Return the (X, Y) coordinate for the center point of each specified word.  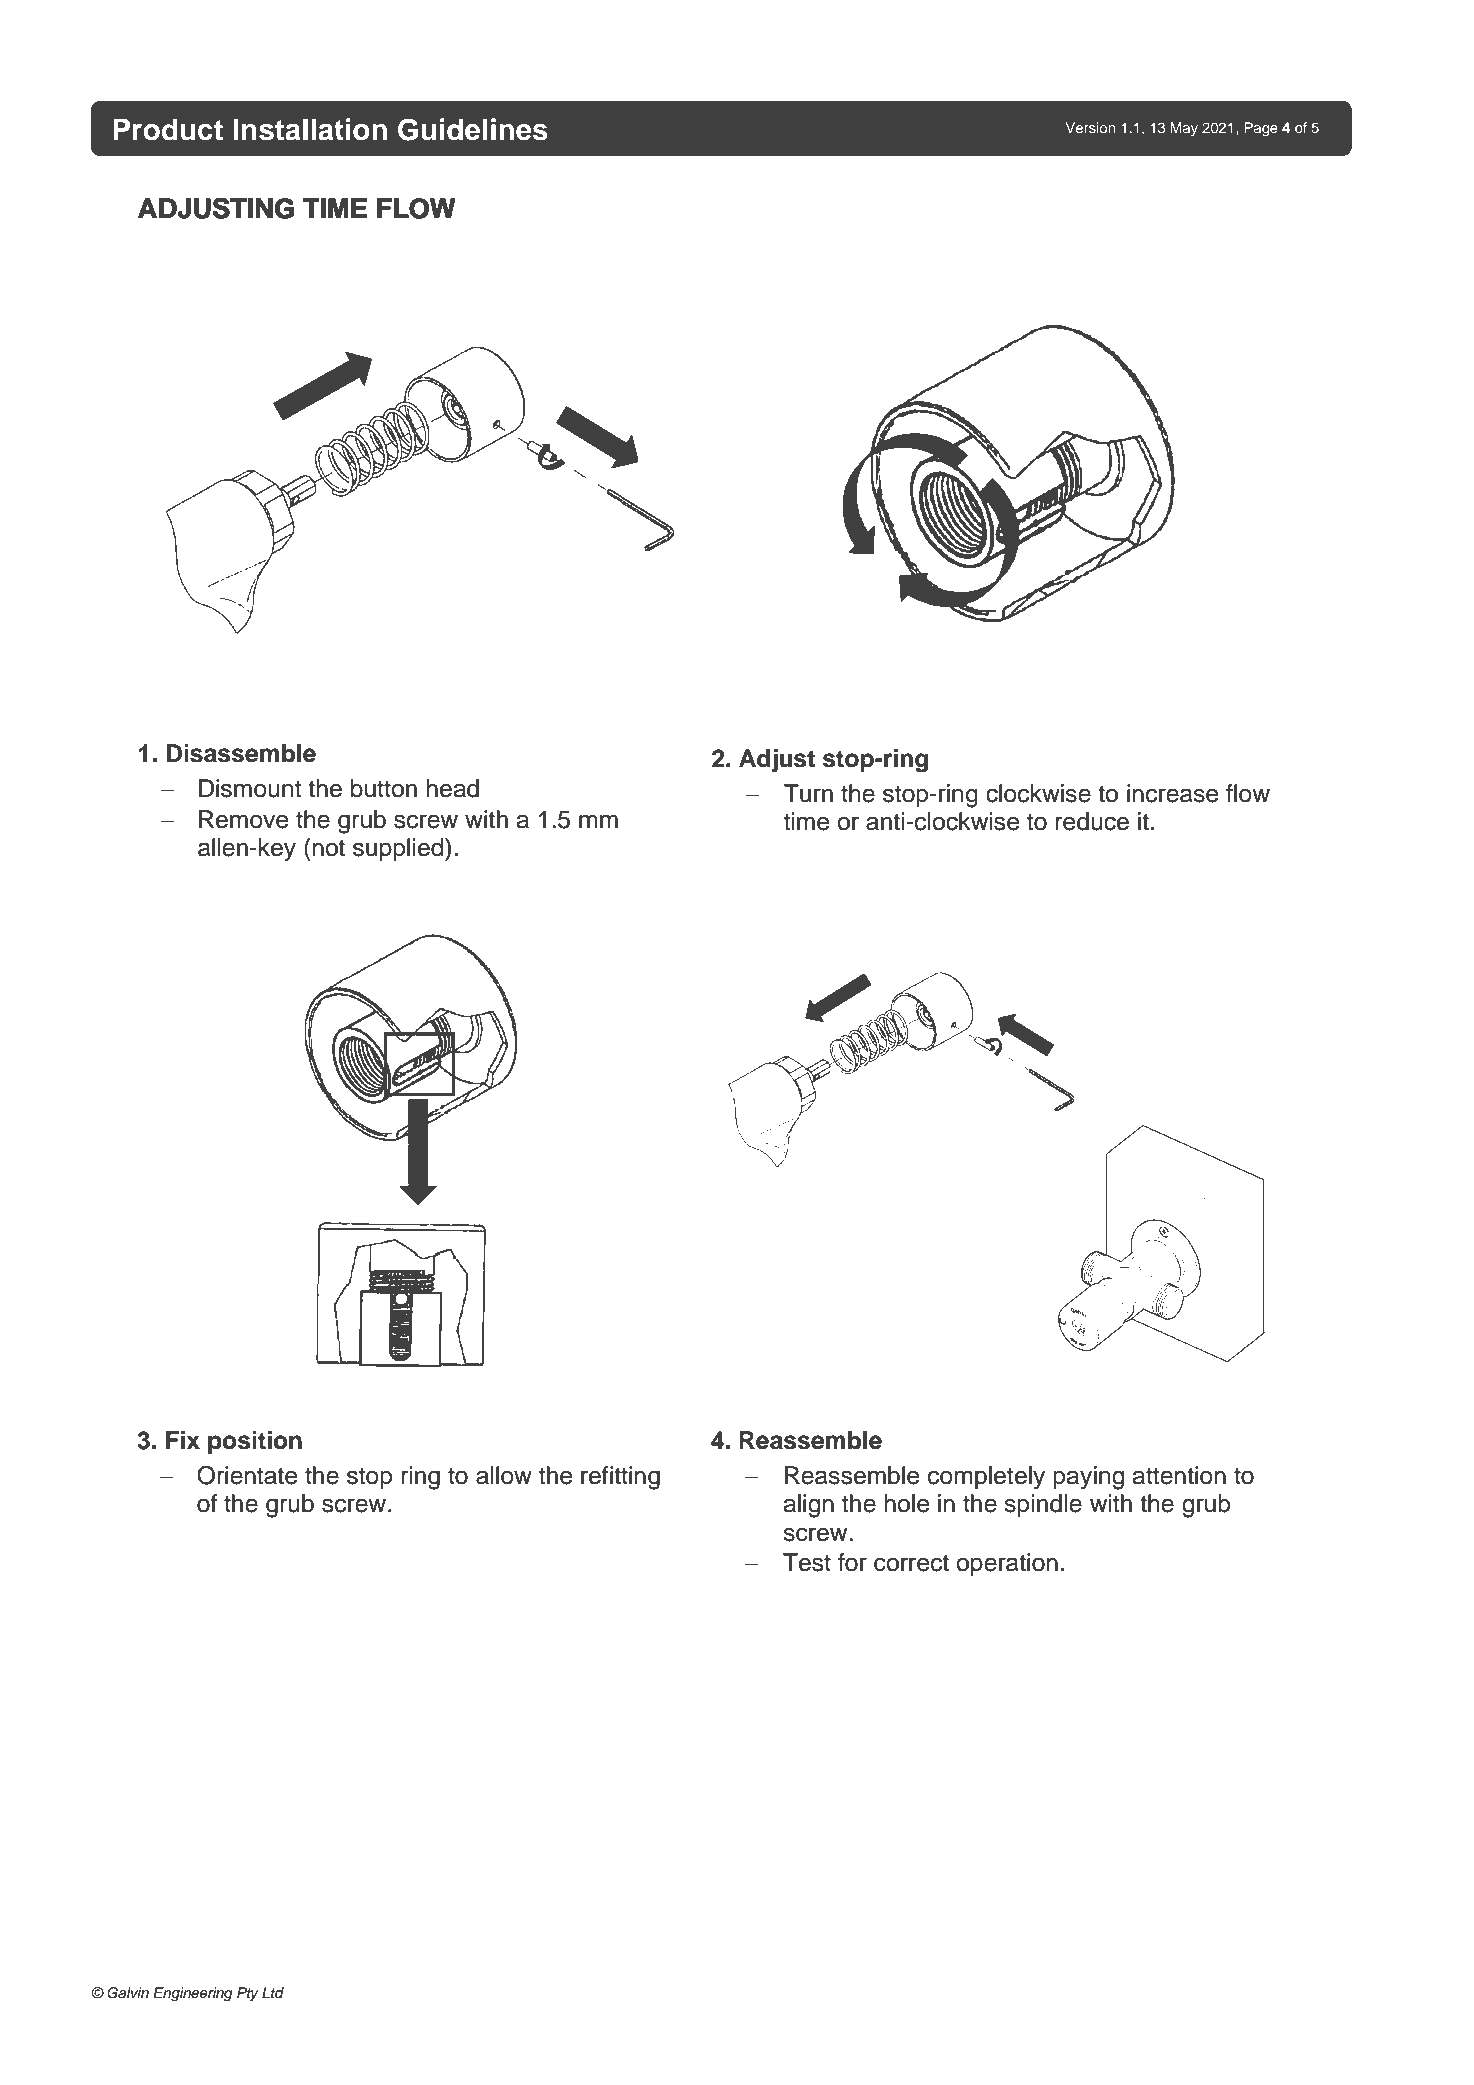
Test (807, 1562)
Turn (808, 793)
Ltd (273, 1992)
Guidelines (473, 129)
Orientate (247, 1475)
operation (1007, 1564)
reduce (1092, 821)
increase (1172, 793)
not (327, 847)
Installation (310, 129)
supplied (399, 849)
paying (1088, 1478)
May (1184, 129)
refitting (620, 1478)
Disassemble (241, 753)
